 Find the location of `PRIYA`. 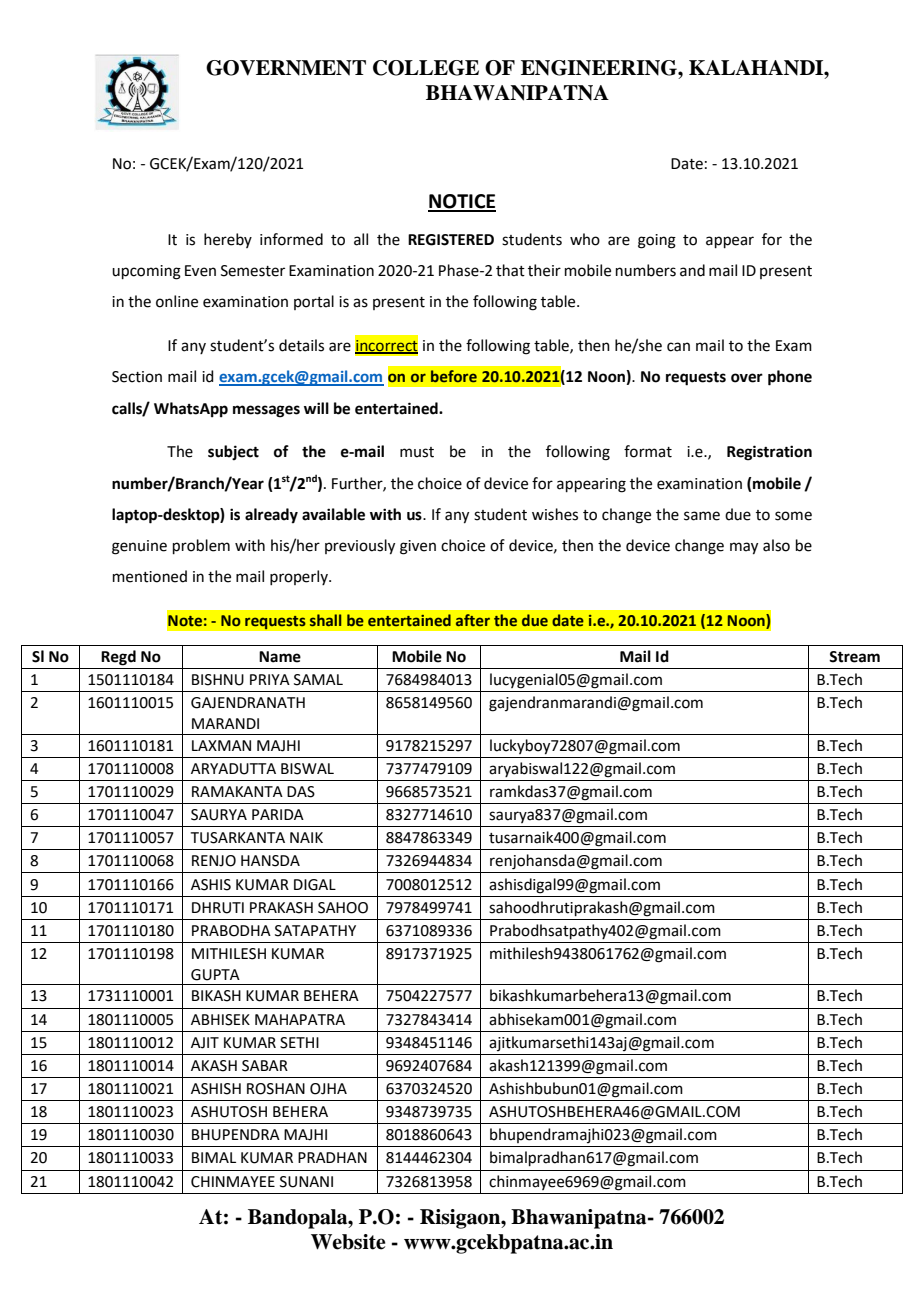

PRIYA is located at coordinates (270, 679).
